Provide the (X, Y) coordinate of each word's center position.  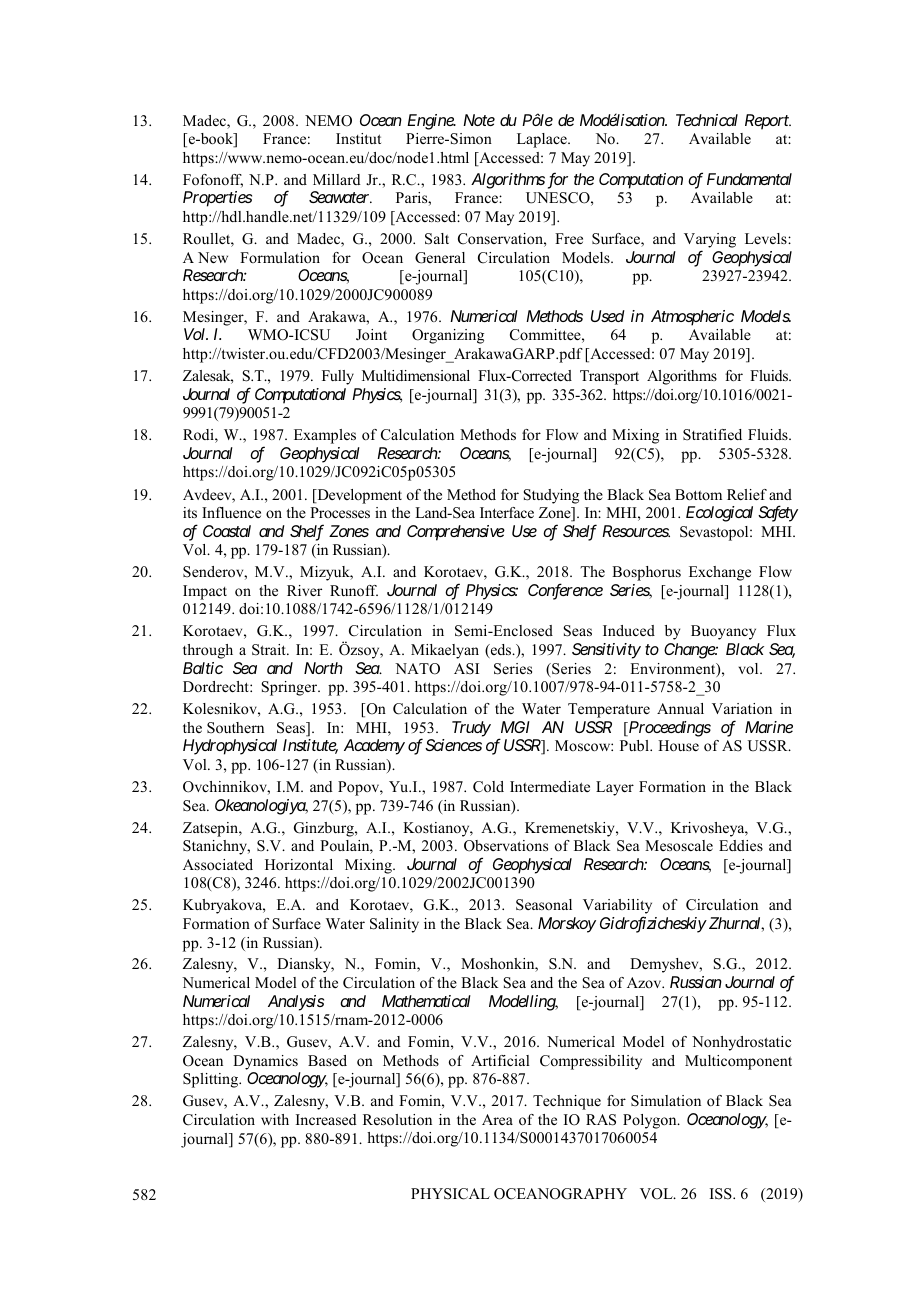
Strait (270, 650)
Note (479, 120)
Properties (217, 199)
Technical (707, 120)
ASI (466, 669)
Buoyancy (723, 632)
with (275, 1119)
